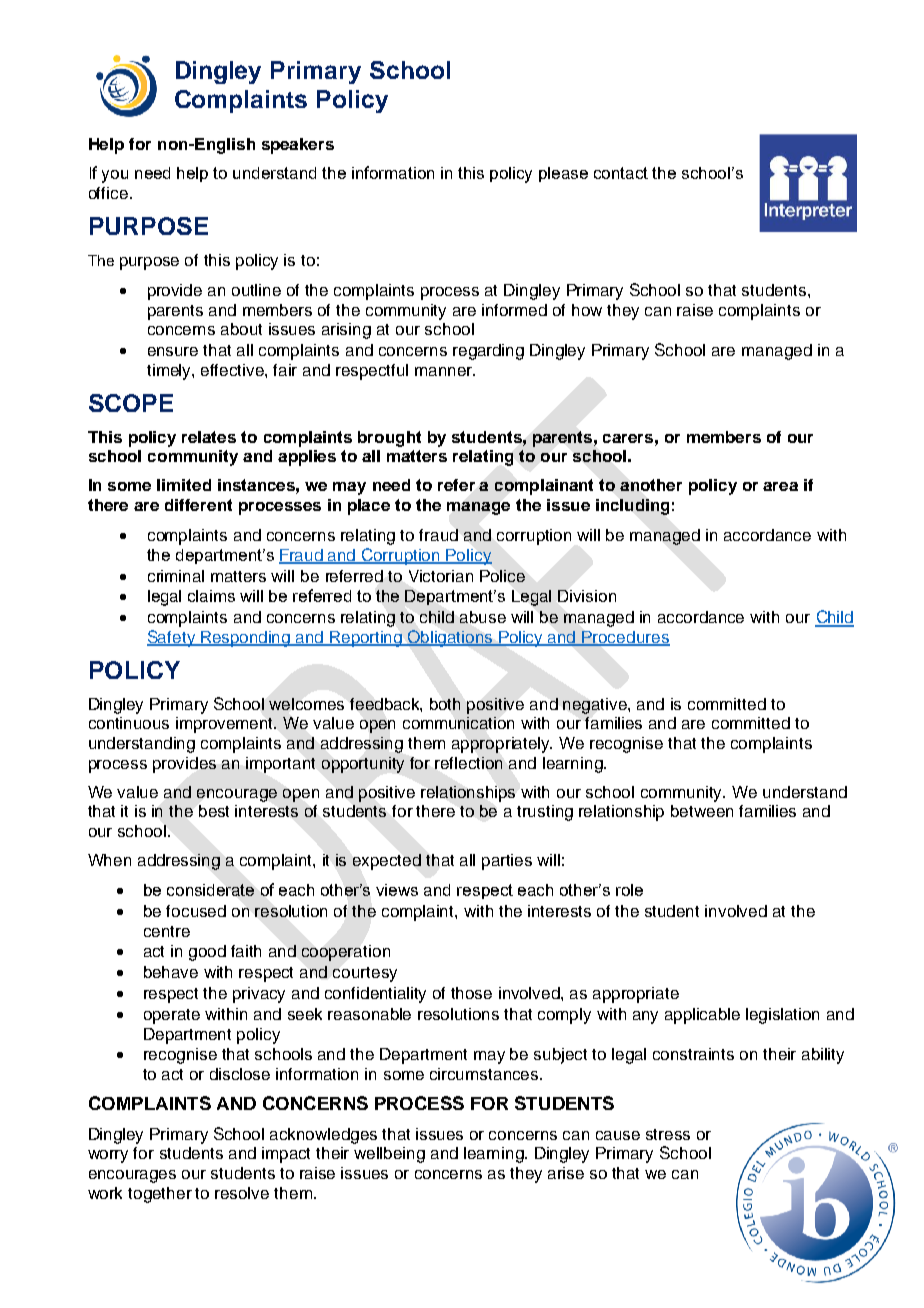  What do you see at coordinates (668, 1134) in the document?
I see `stress` at bounding box center [668, 1134].
